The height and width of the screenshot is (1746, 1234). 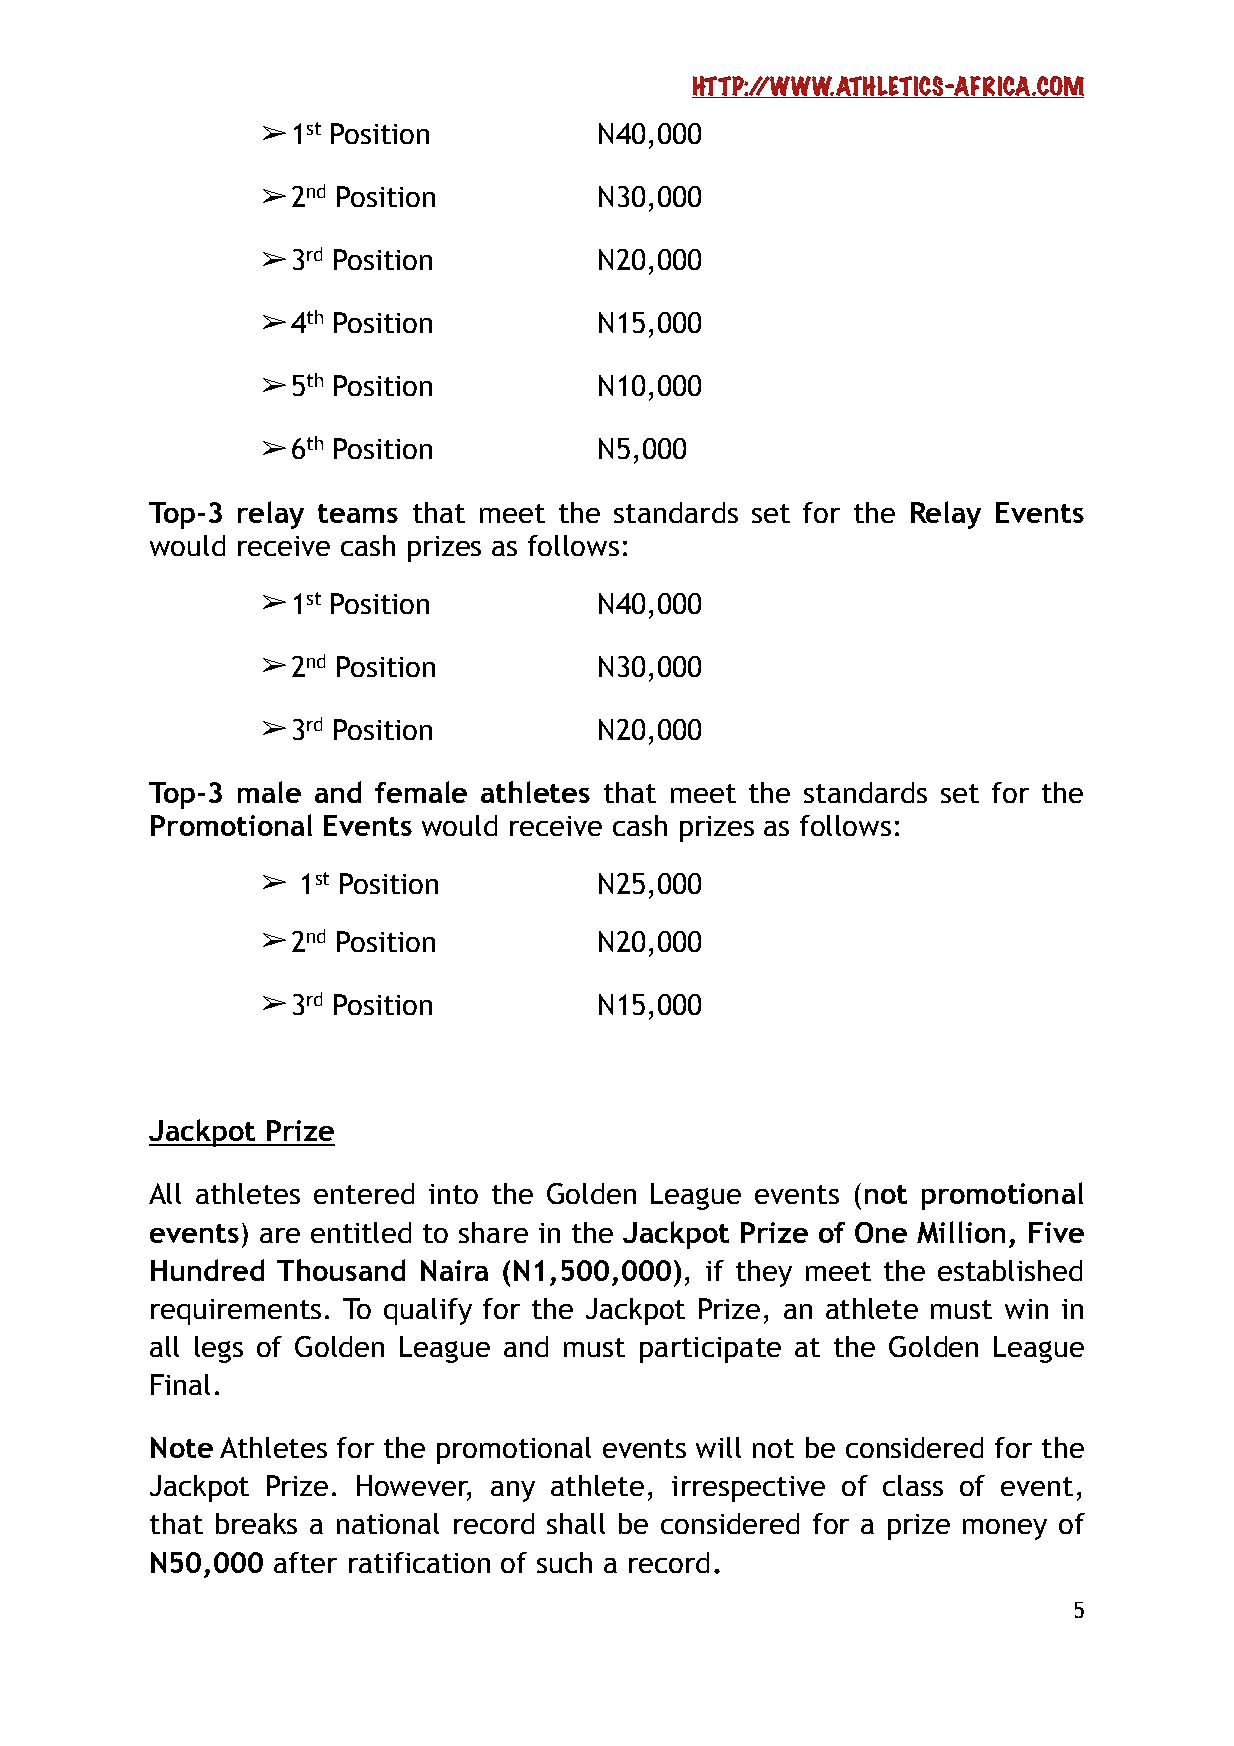 What do you see at coordinates (364, 1193) in the screenshot?
I see `entered` at bounding box center [364, 1193].
